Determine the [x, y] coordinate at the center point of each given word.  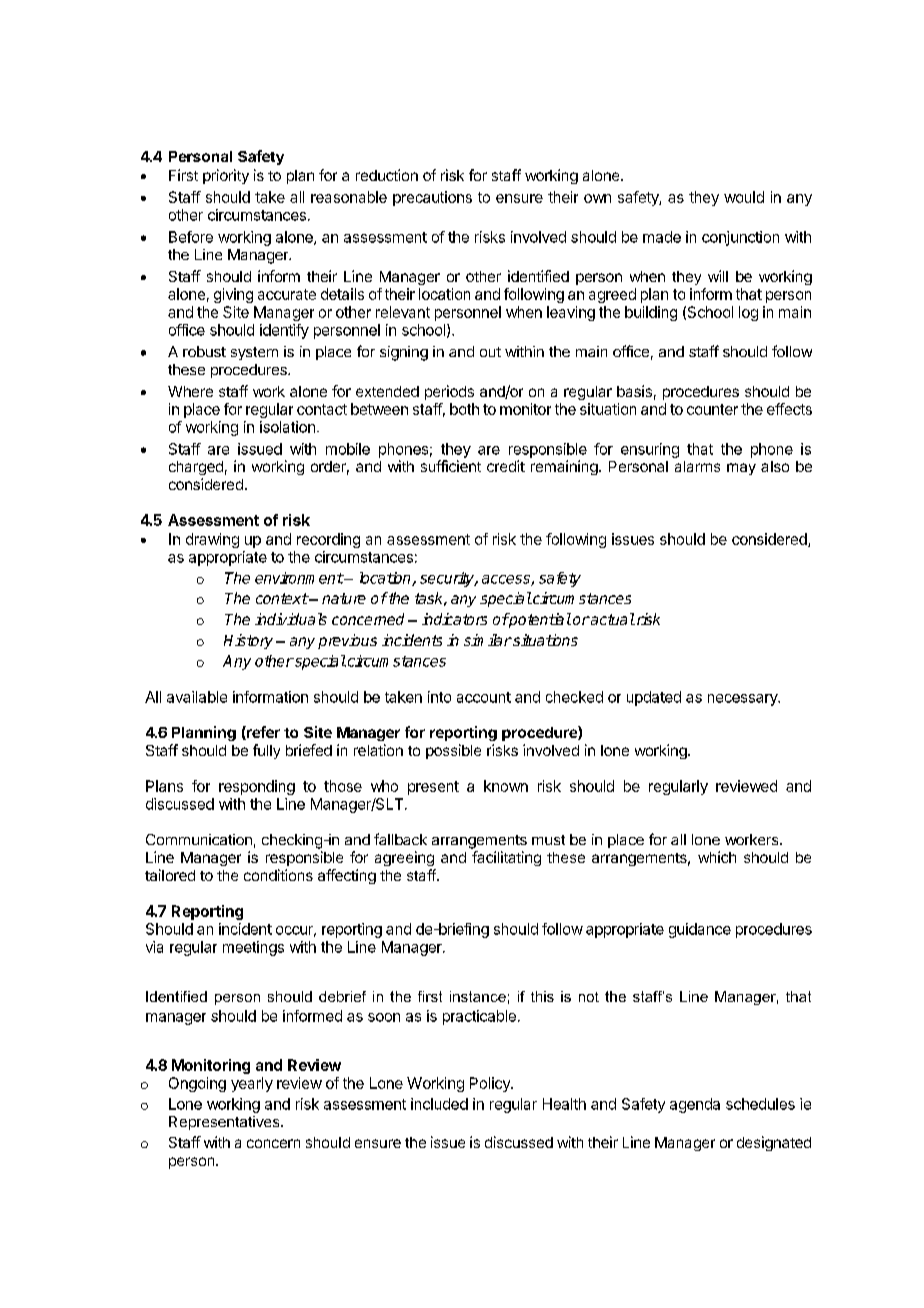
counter [712, 409]
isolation [287, 427]
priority [226, 176]
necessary [744, 700]
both [464, 409]
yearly [252, 1084]
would [744, 197]
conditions [278, 875]
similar [488, 640]
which [717, 857]
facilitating [506, 858]
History [248, 641]
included [439, 1104]
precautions [432, 198]
